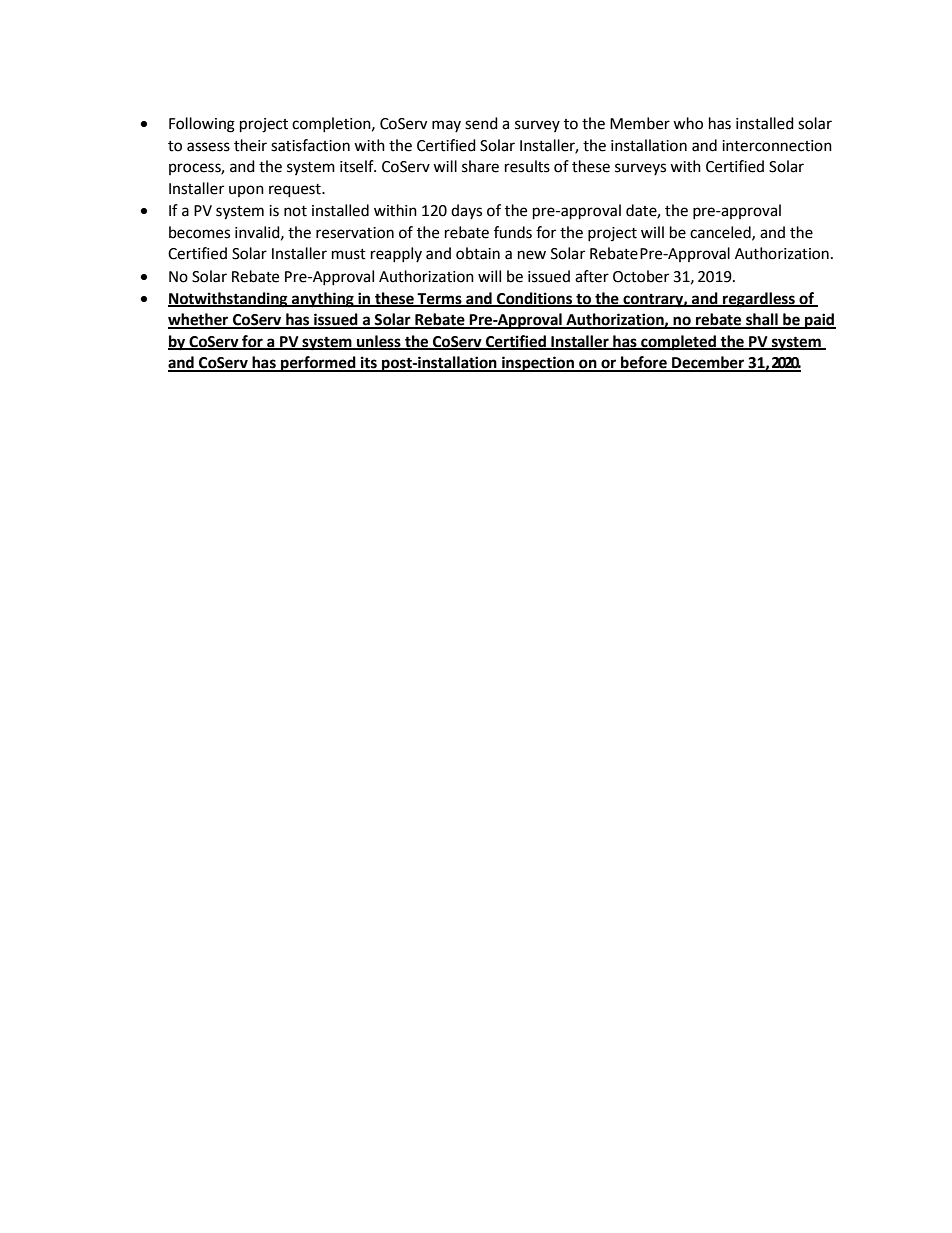 Image resolution: width=952 pixels, height=1233 pixels. Describe the element at coordinates (721, 233) in the image. I see `canceled` at that location.
